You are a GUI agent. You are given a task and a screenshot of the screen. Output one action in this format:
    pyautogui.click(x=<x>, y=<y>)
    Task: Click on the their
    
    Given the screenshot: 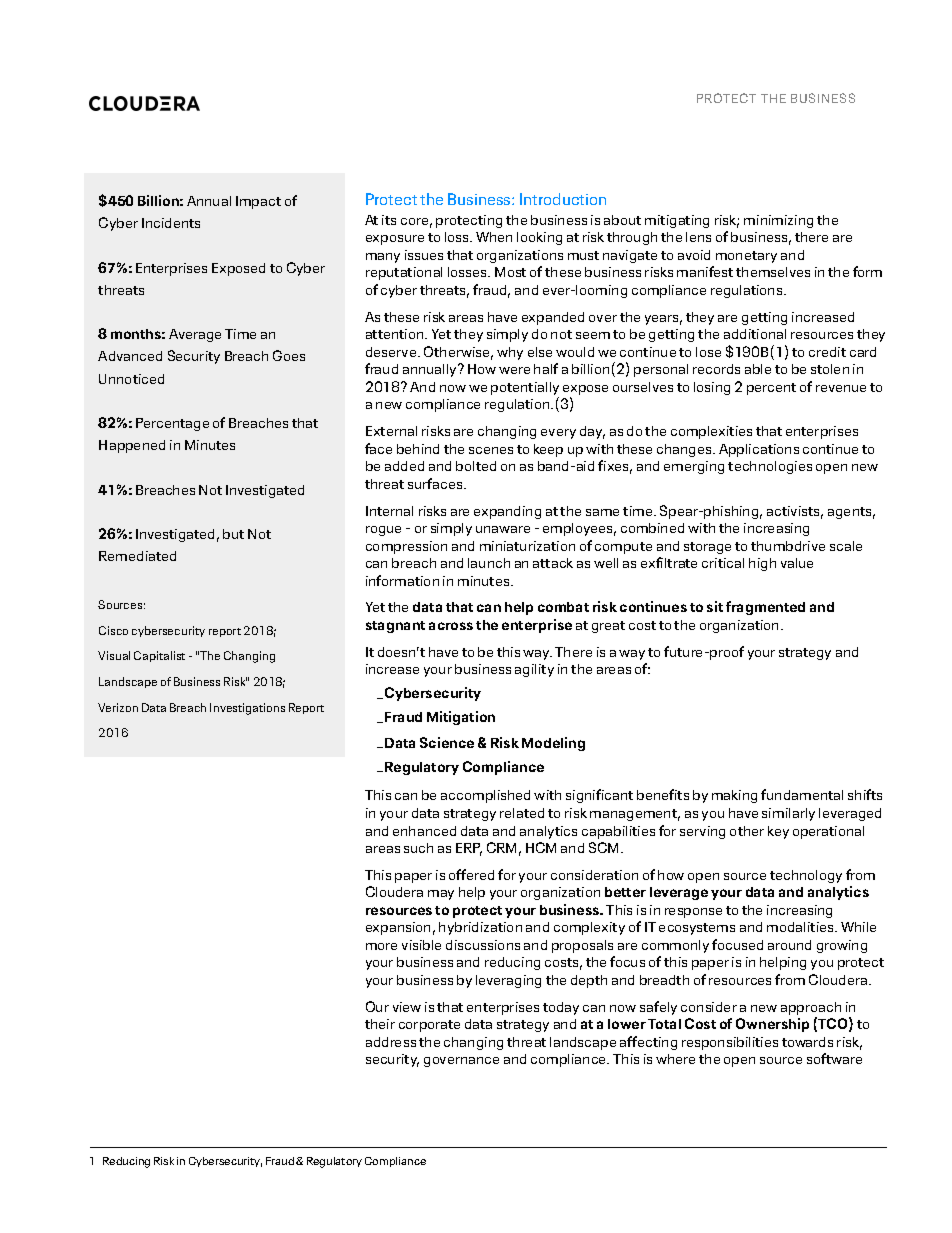 What is the action you would take?
    pyautogui.click(x=380, y=1024)
